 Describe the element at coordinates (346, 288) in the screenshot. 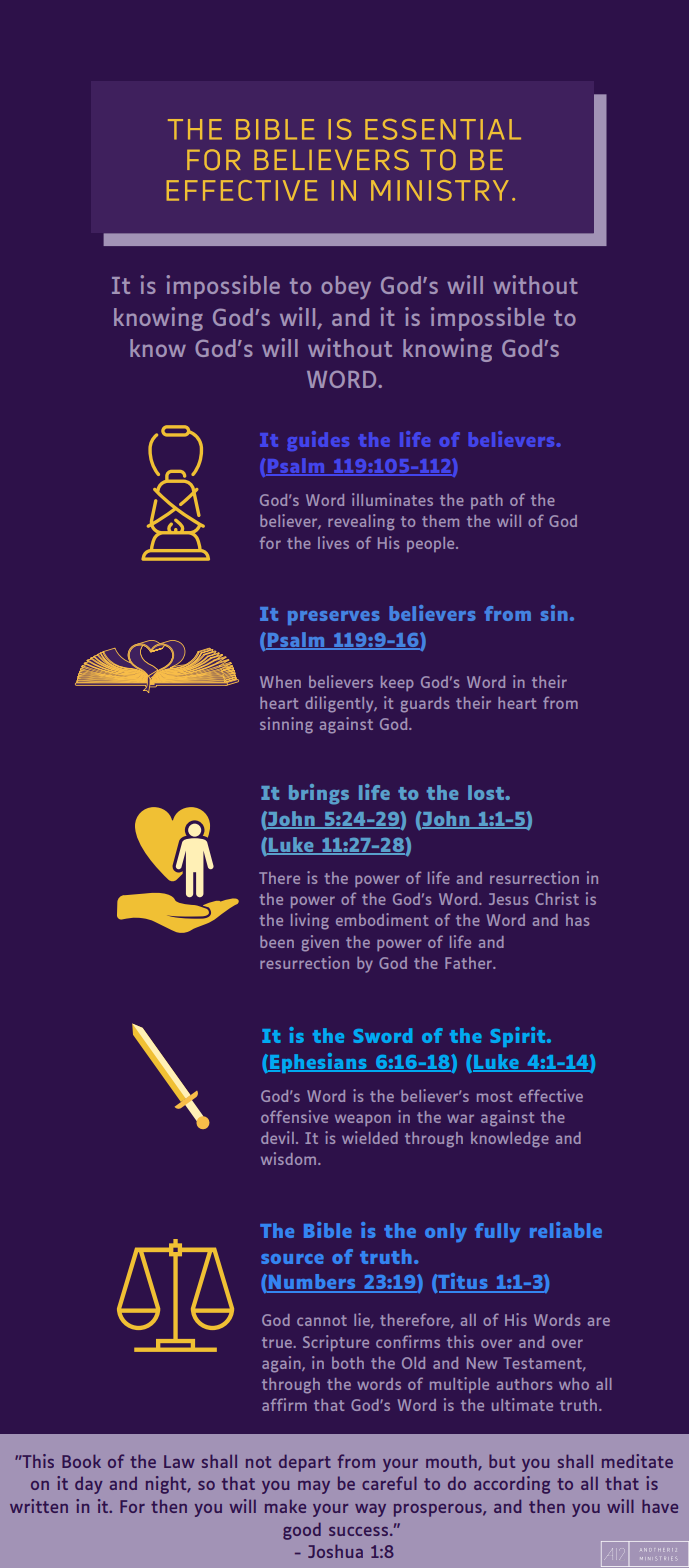

I see `obey` at that location.
